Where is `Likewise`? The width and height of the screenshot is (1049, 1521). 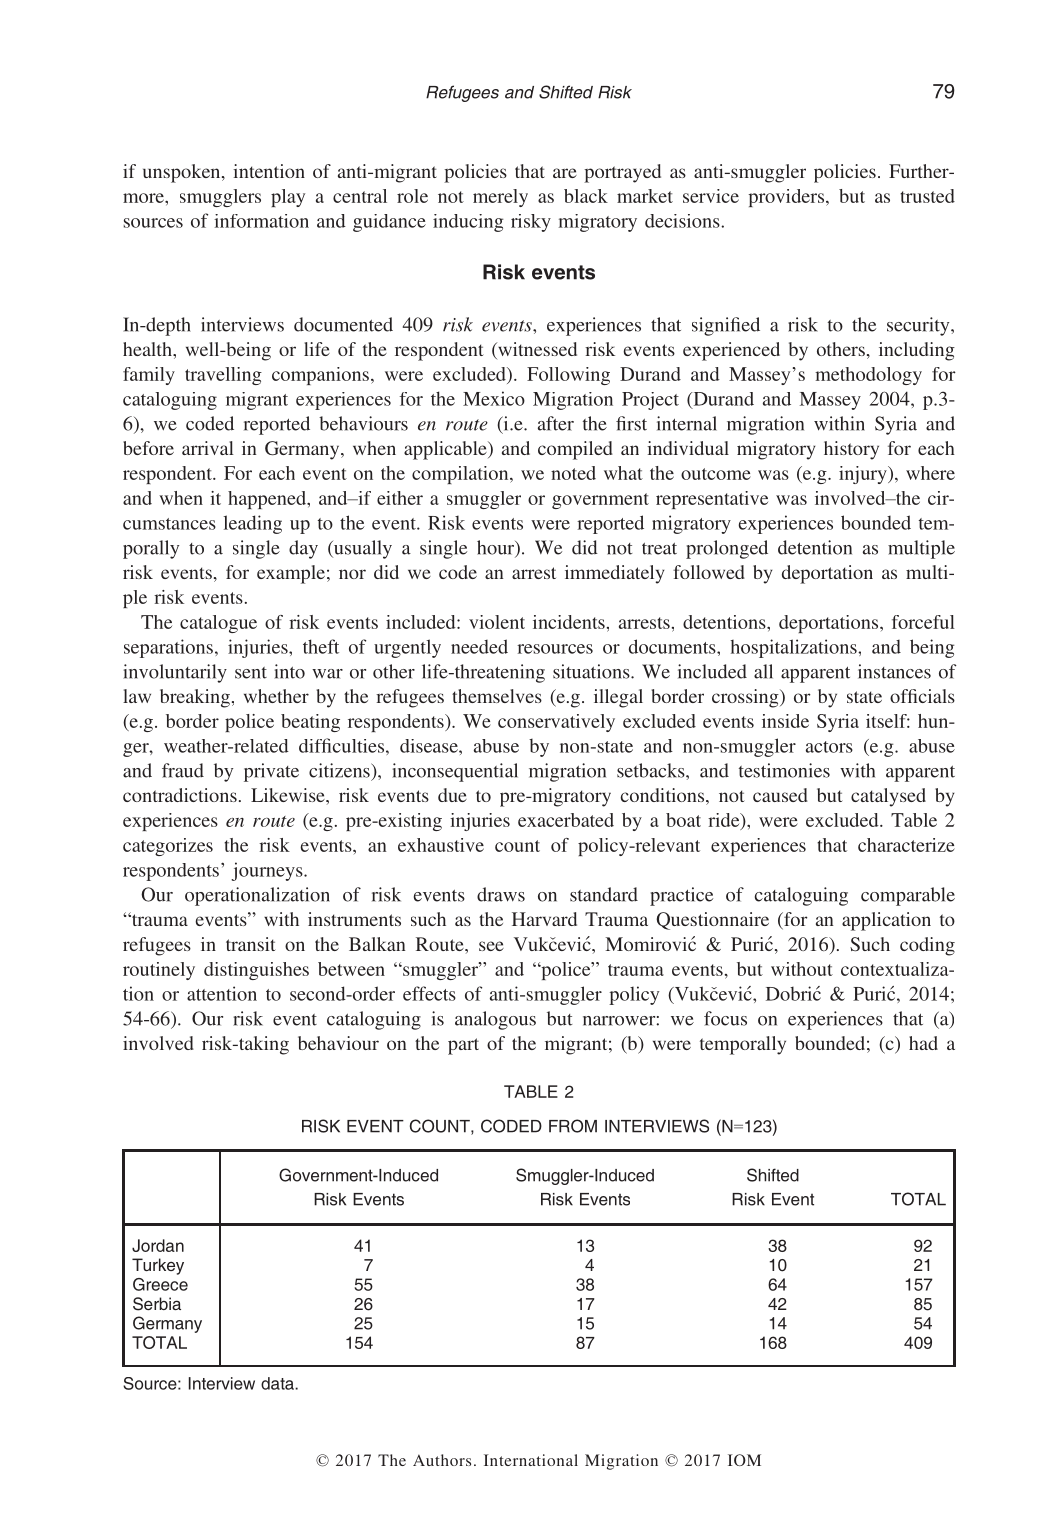 Likewise is located at coordinates (289, 795).
